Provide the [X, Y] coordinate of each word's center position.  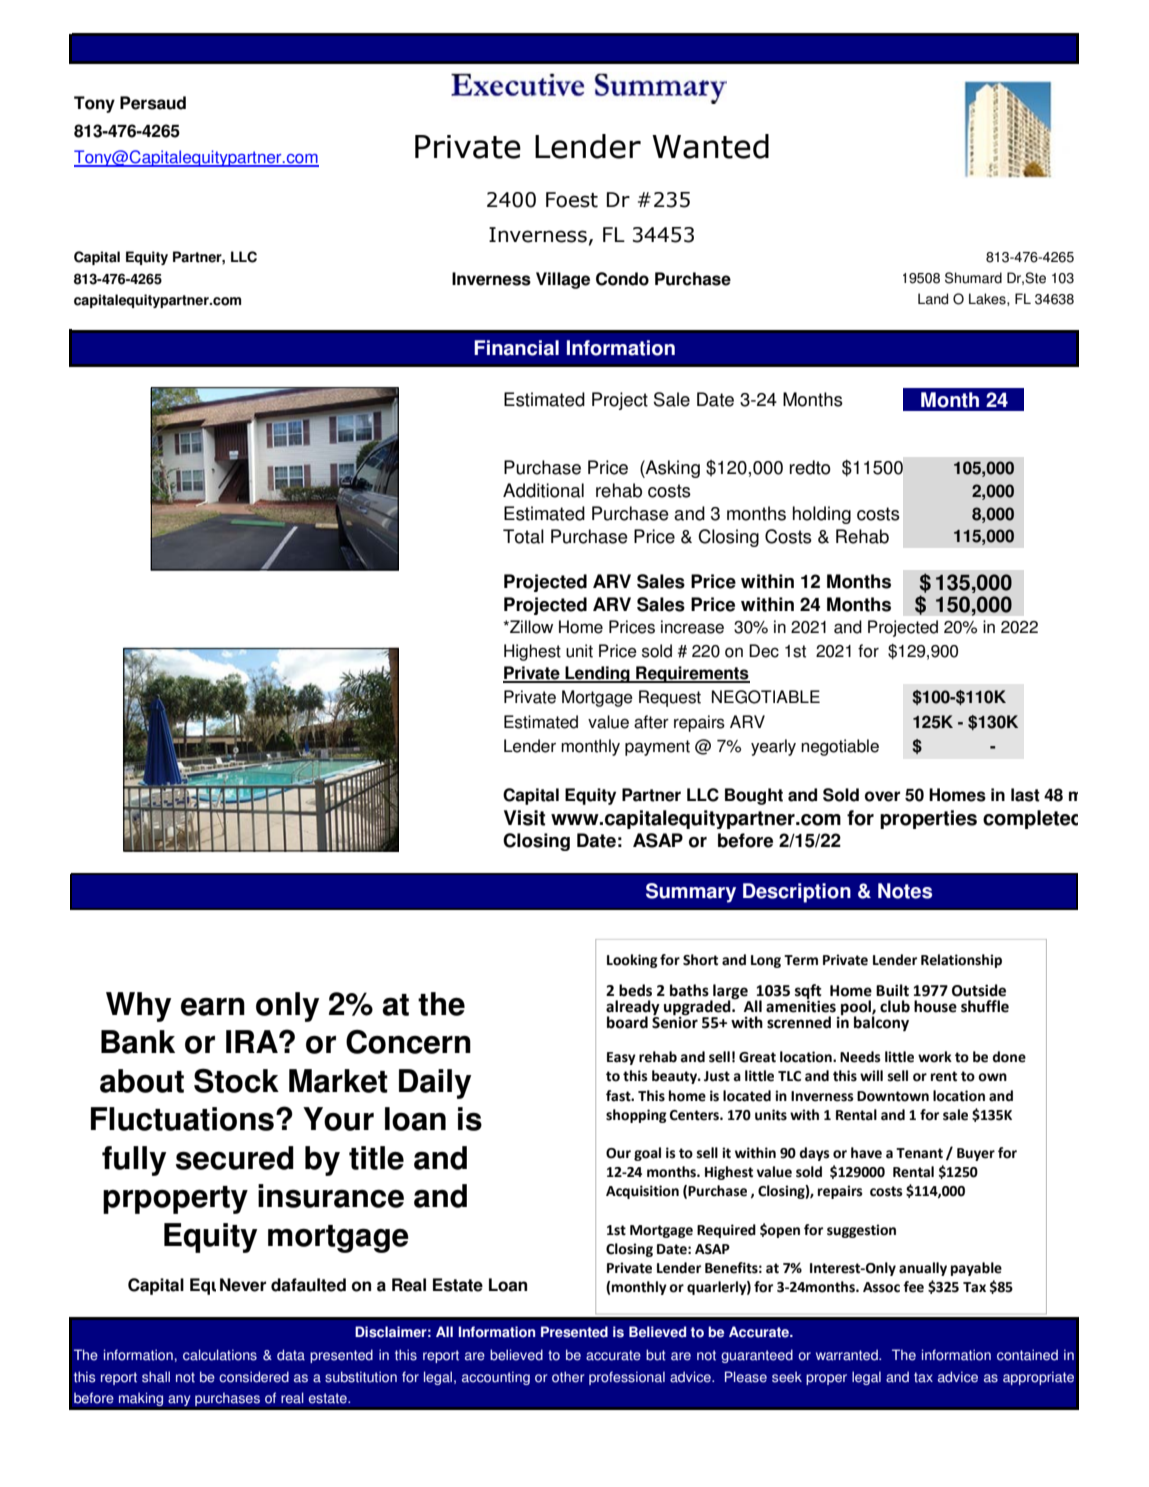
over [882, 796]
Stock [236, 1080]
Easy [621, 1058]
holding [822, 515]
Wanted [710, 146]
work [935, 1057]
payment [657, 748]
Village [563, 280]
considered [254, 1377]
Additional [543, 490]
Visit [524, 818]
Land [933, 299]
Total [523, 536]
